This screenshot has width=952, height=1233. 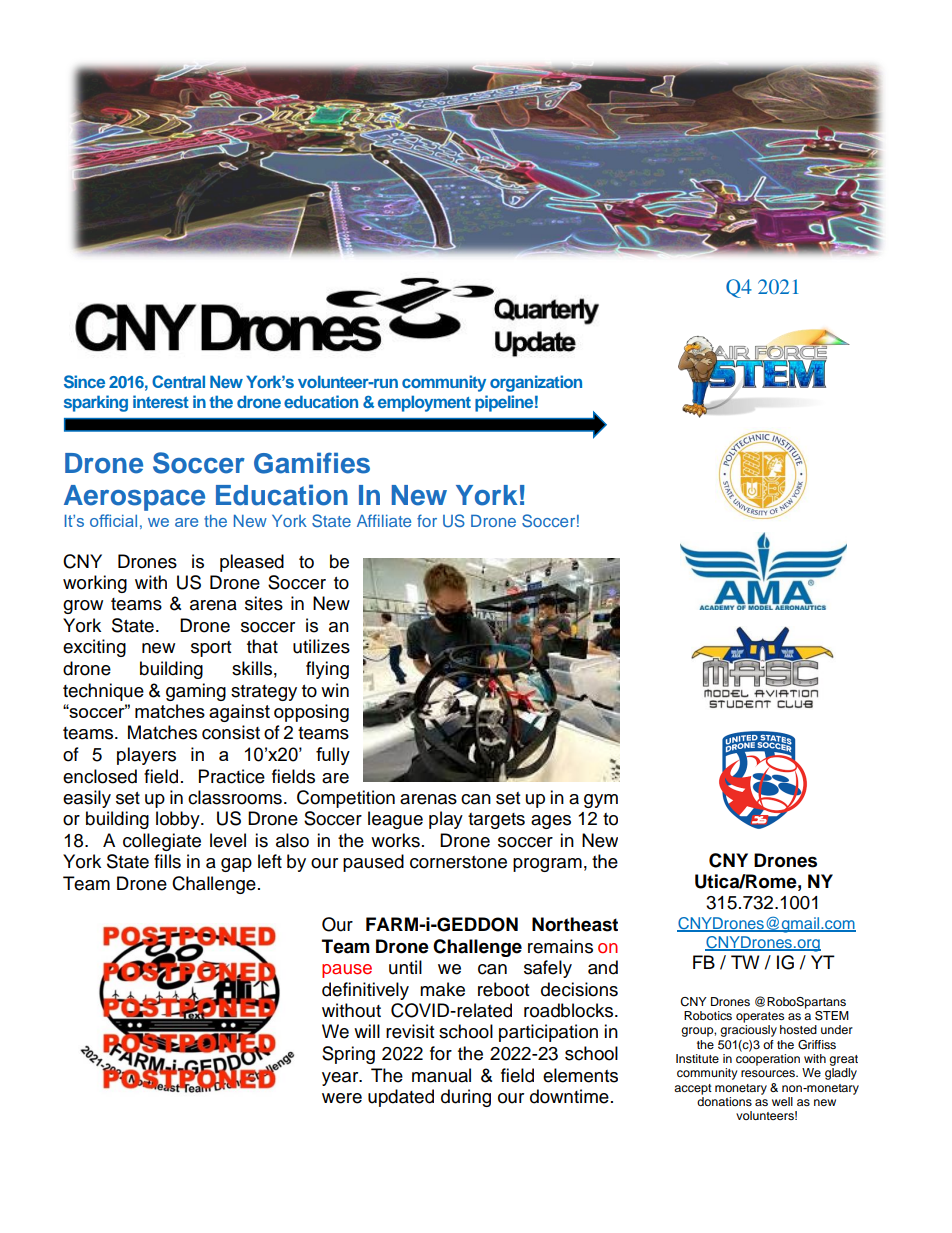 What do you see at coordinates (252, 563) in the screenshot?
I see `pleased` at bounding box center [252, 563].
